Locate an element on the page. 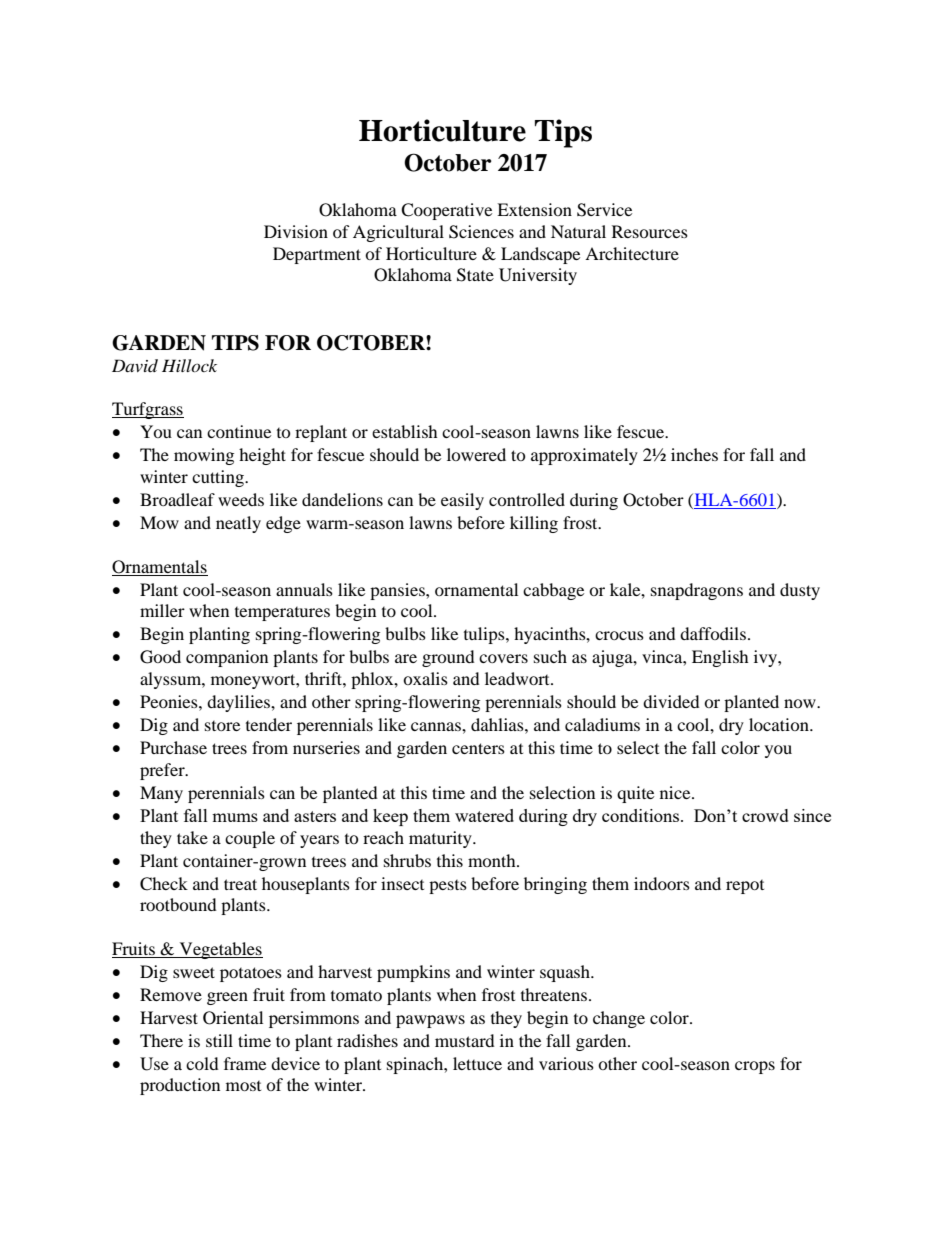 This document has width=952, height=1233. mowing is located at coordinates (204, 456).
